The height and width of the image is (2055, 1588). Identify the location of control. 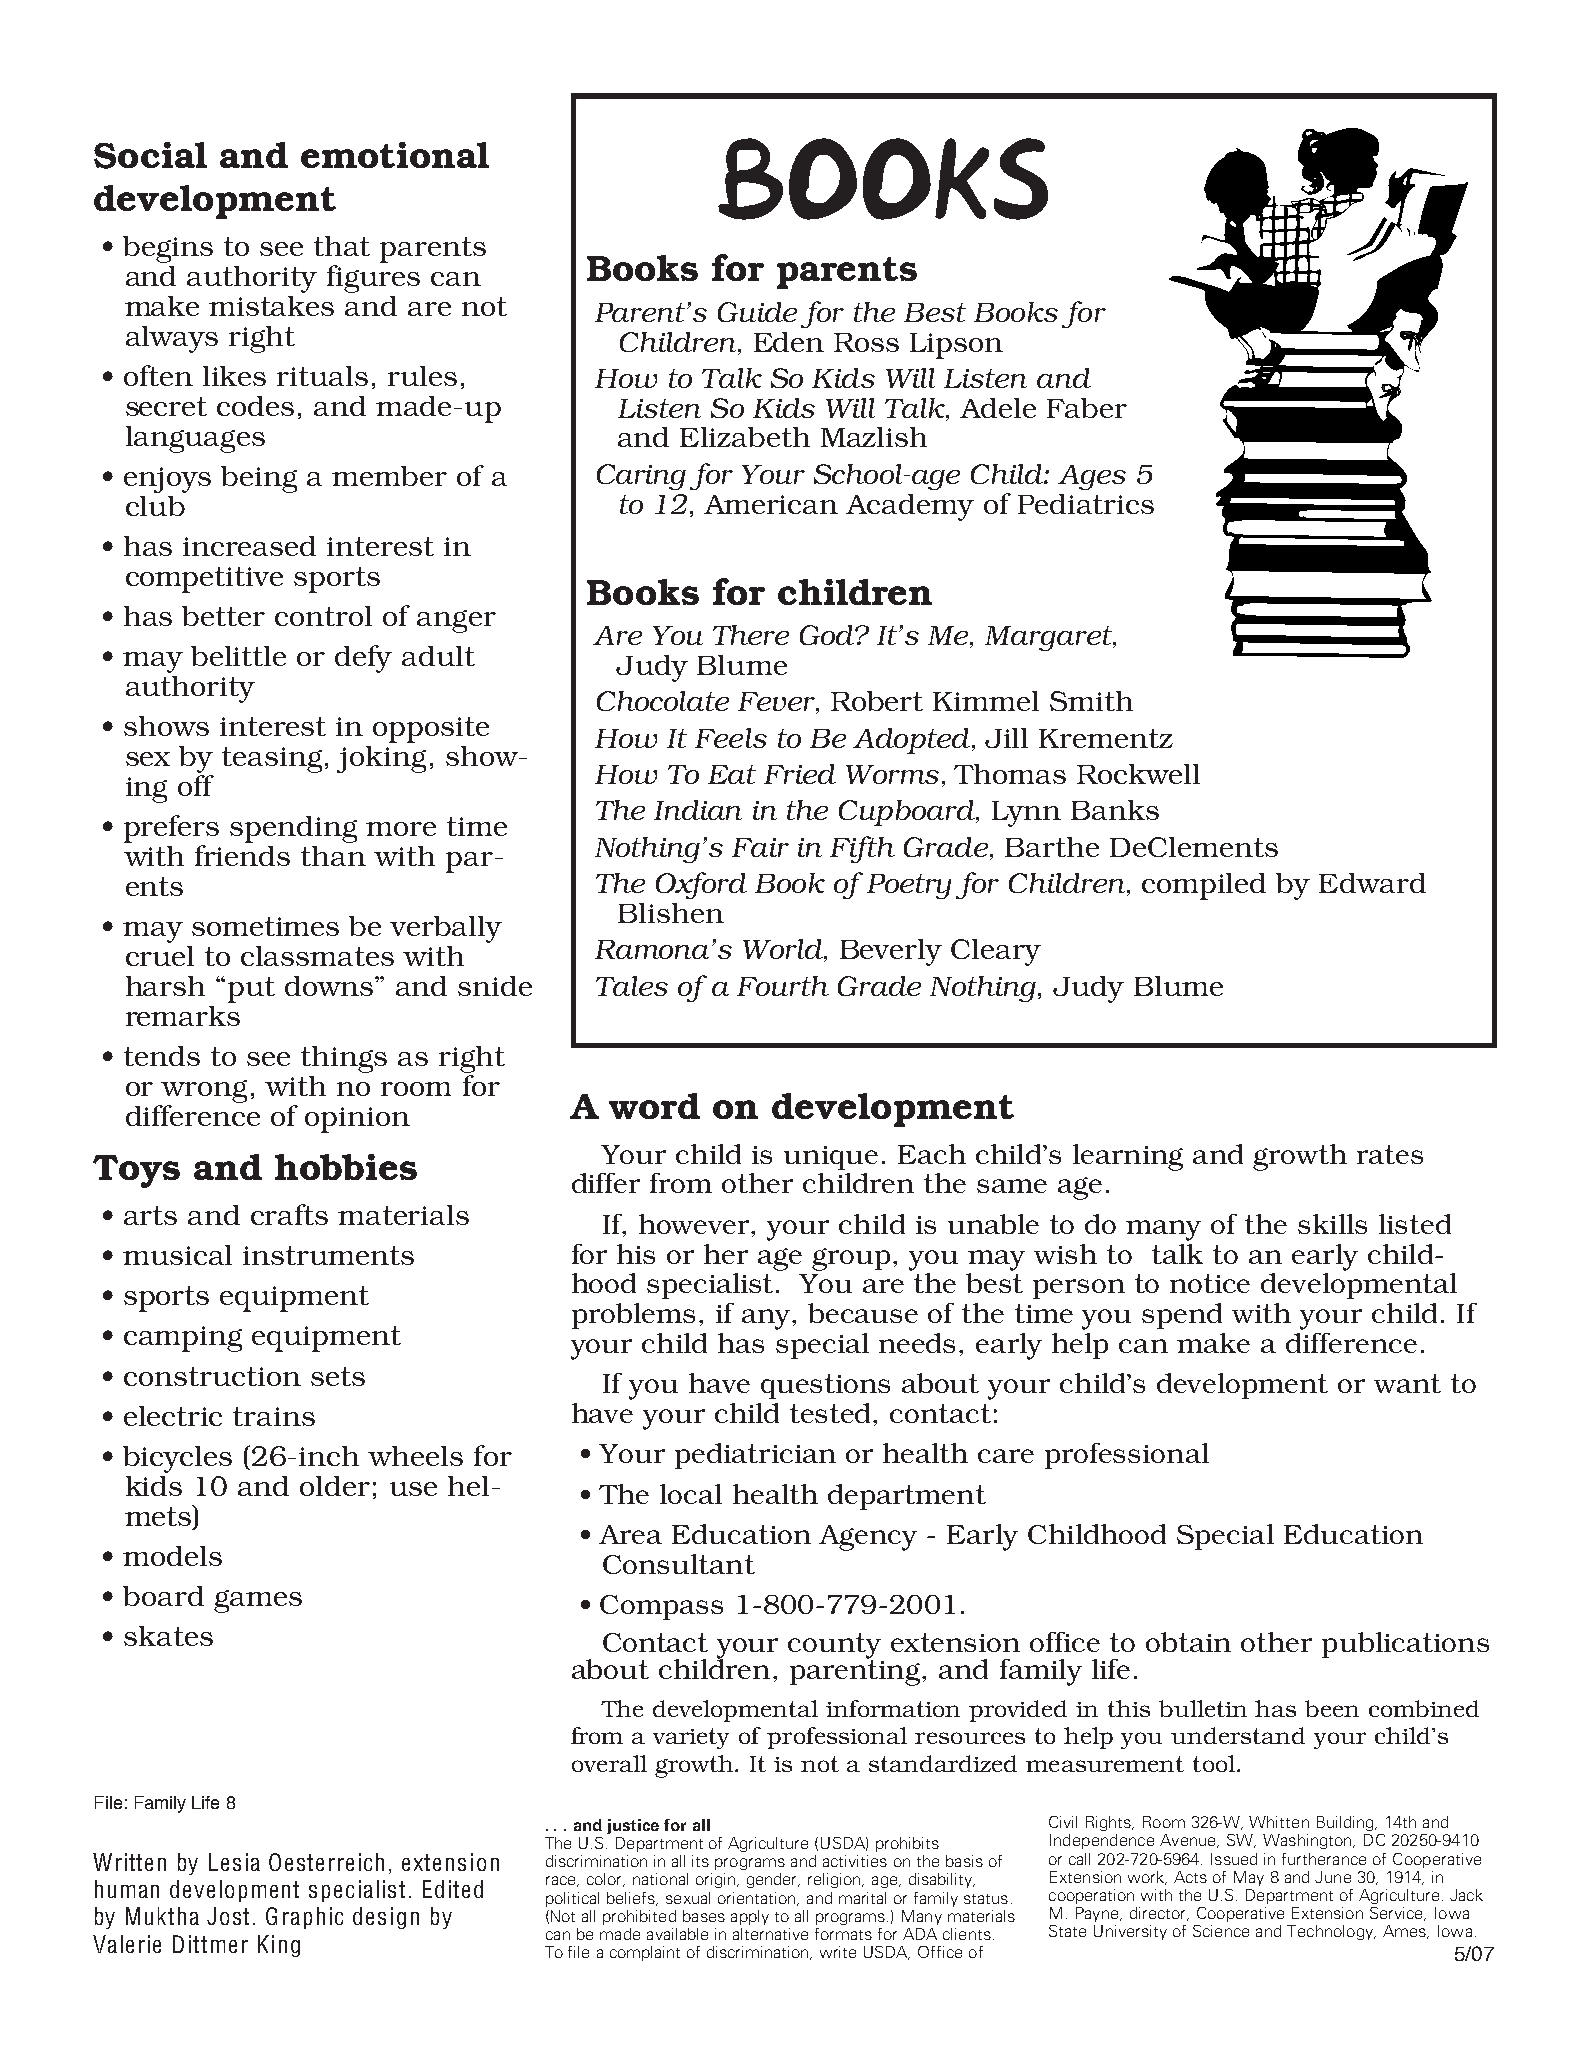
(323, 616).
